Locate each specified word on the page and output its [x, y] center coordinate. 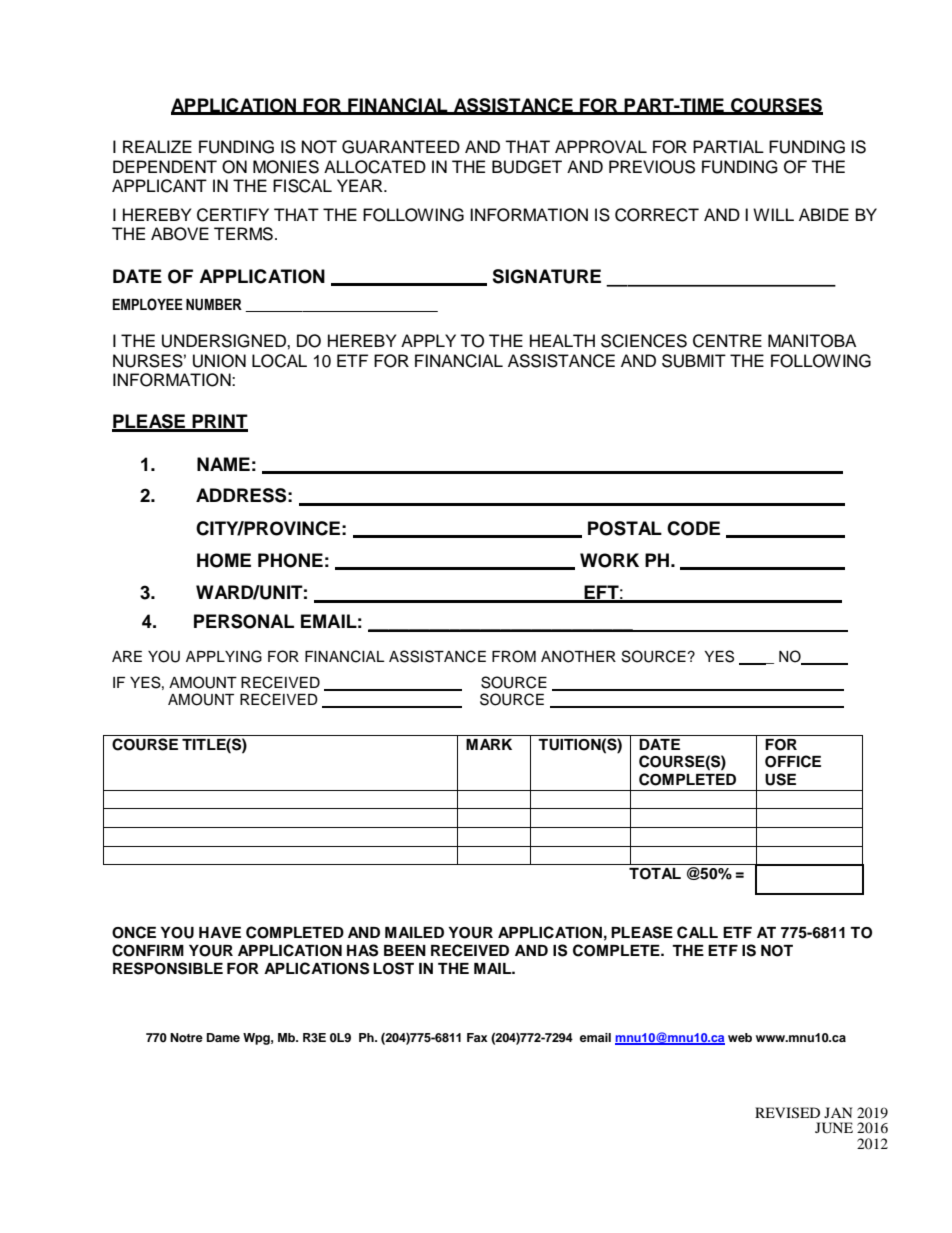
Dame [223, 1037]
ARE [127, 656]
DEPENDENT [165, 166]
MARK [489, 744]
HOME [224, 560]
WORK [609, 560]
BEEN [405, 950]
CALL [697, 932]
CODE [693, 528]
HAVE [220, 932]
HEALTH [562, 340]
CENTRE [727, 341]
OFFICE [793, 761]
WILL [773, 214]
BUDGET [527, 167]
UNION [219, 361]
